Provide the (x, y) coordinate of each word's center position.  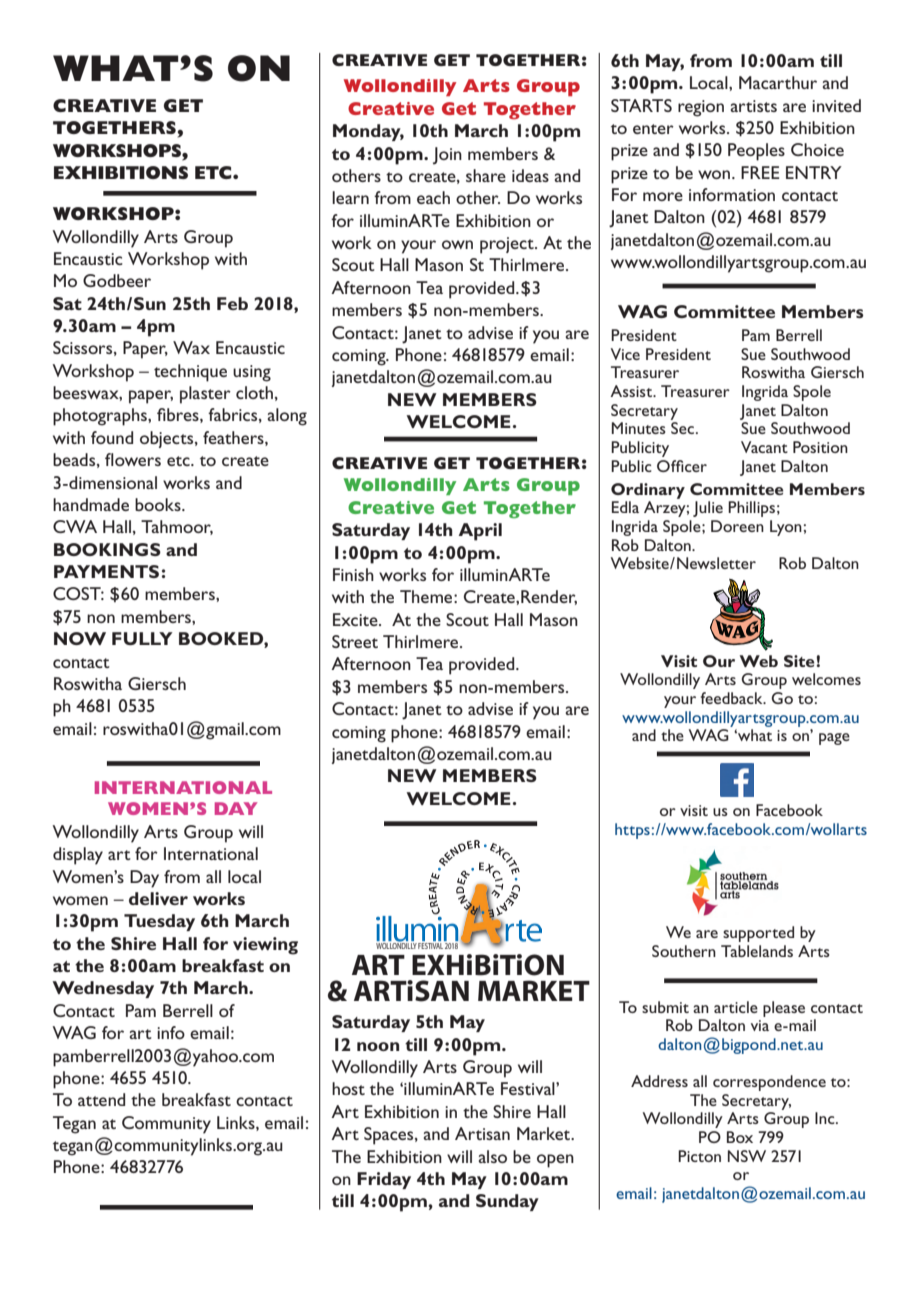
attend (101, 1099)
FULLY (142, 638)
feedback (733, 698)
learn (350, 197)
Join (447, 156)
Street (355, 641)
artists (753, 106)
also (492, 1156)
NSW (747, 1156)
